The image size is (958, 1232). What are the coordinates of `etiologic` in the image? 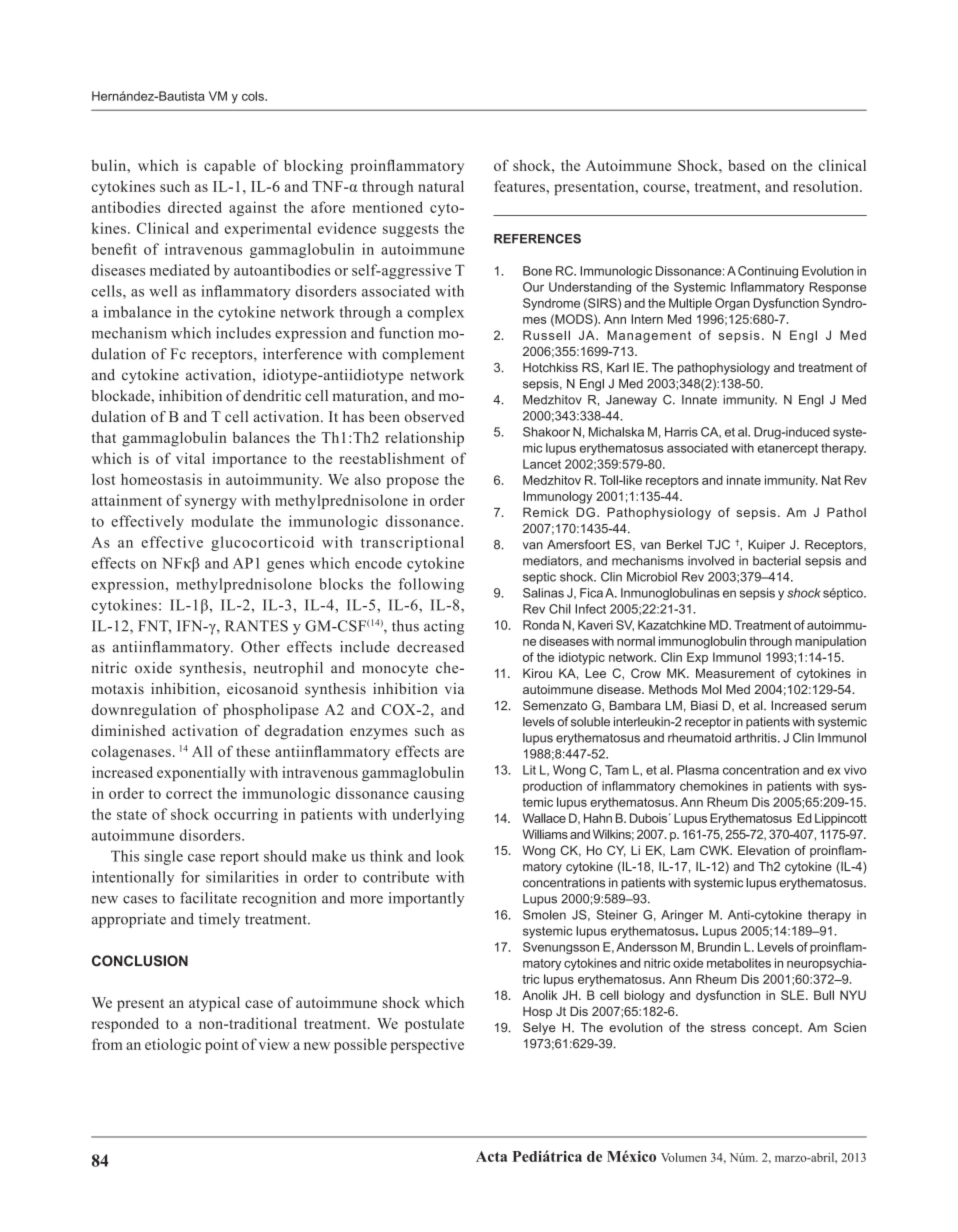 It's located at (173, 1046).
